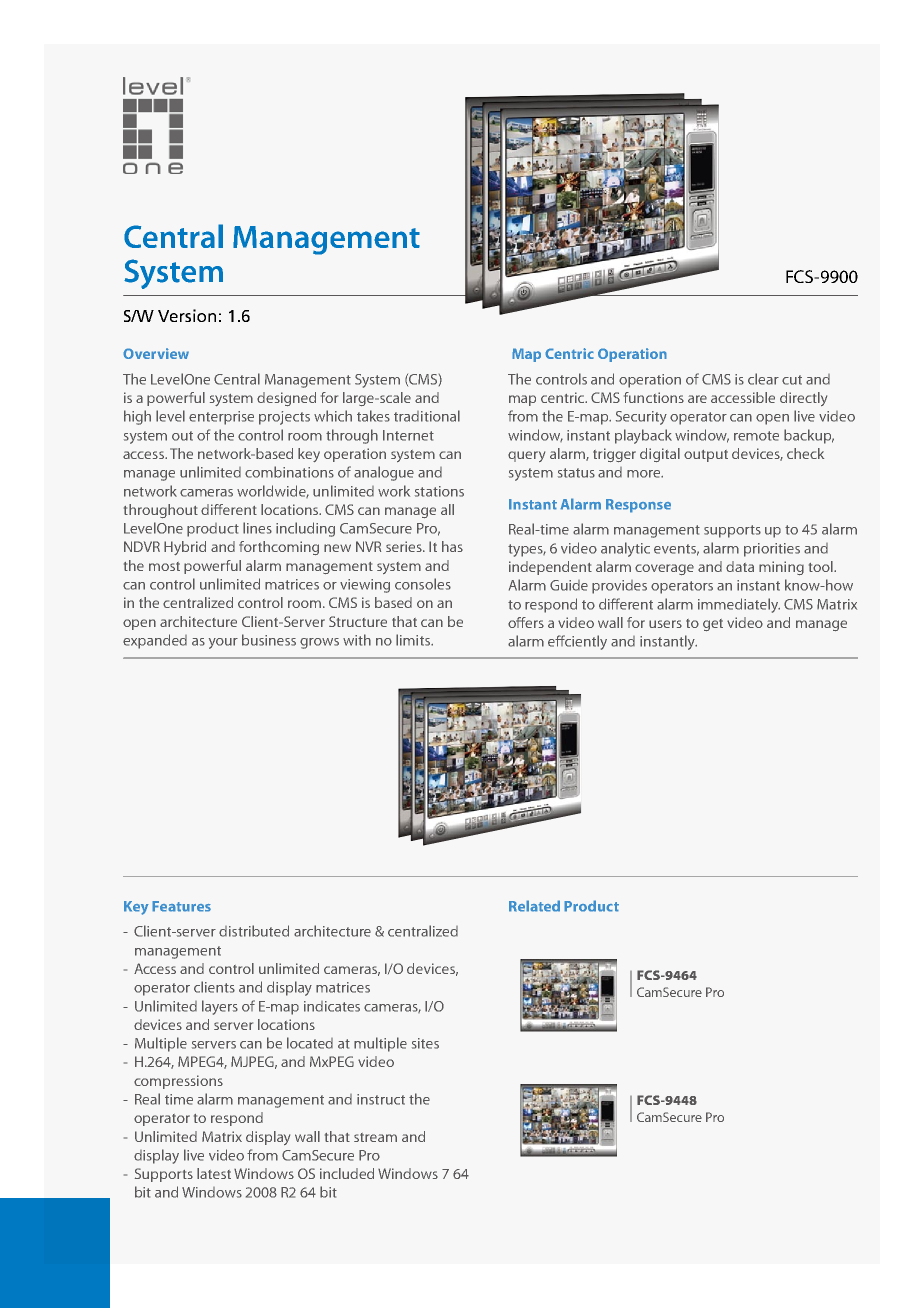 The image size is (924, 1308). Describe the element at coordinates (425, 1043) in the screenshot. I see `sites` at that location.
